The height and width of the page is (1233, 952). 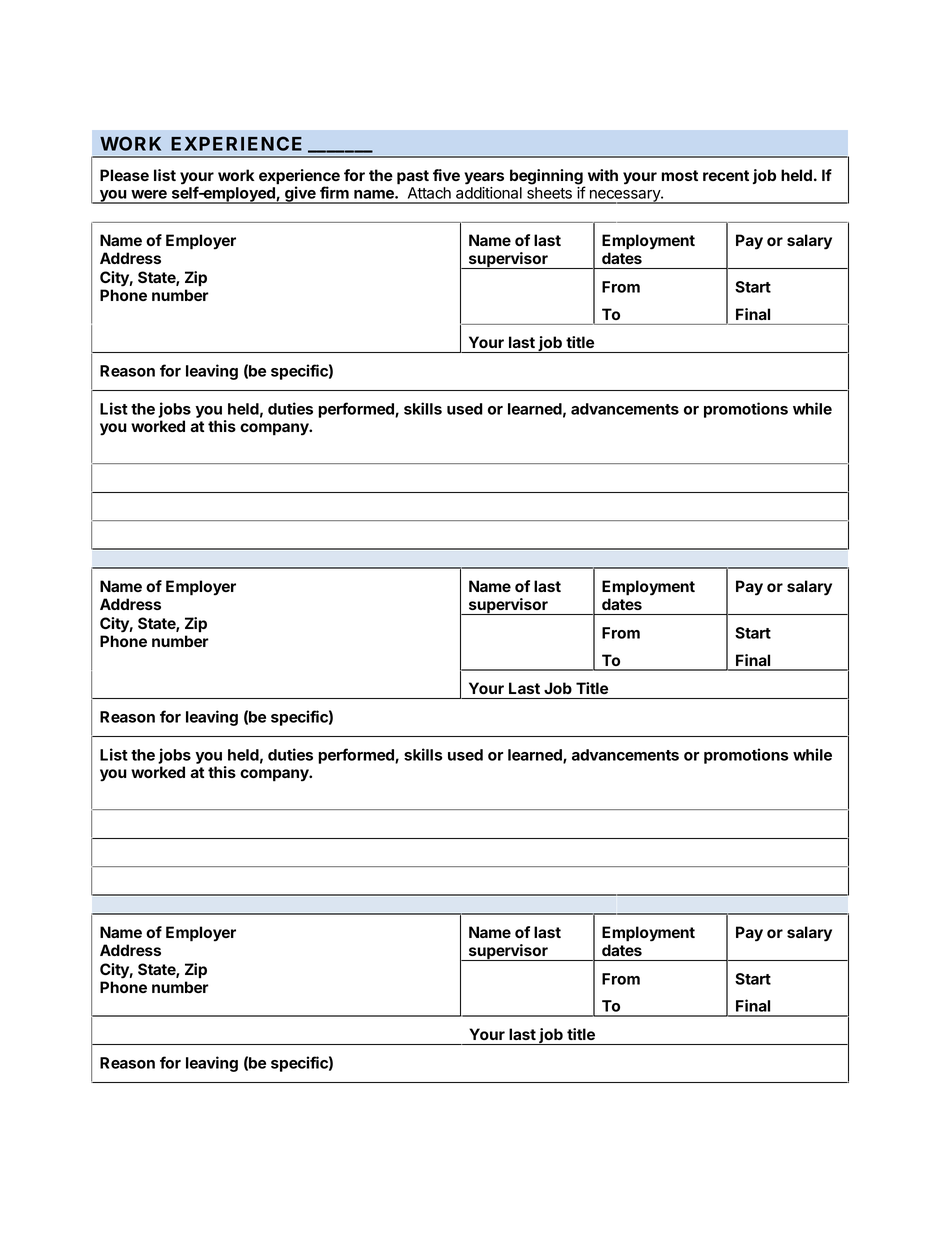 What do you see at coordinates (679, 175) in the page?
I see `most` at bounding box center [679, 175].
